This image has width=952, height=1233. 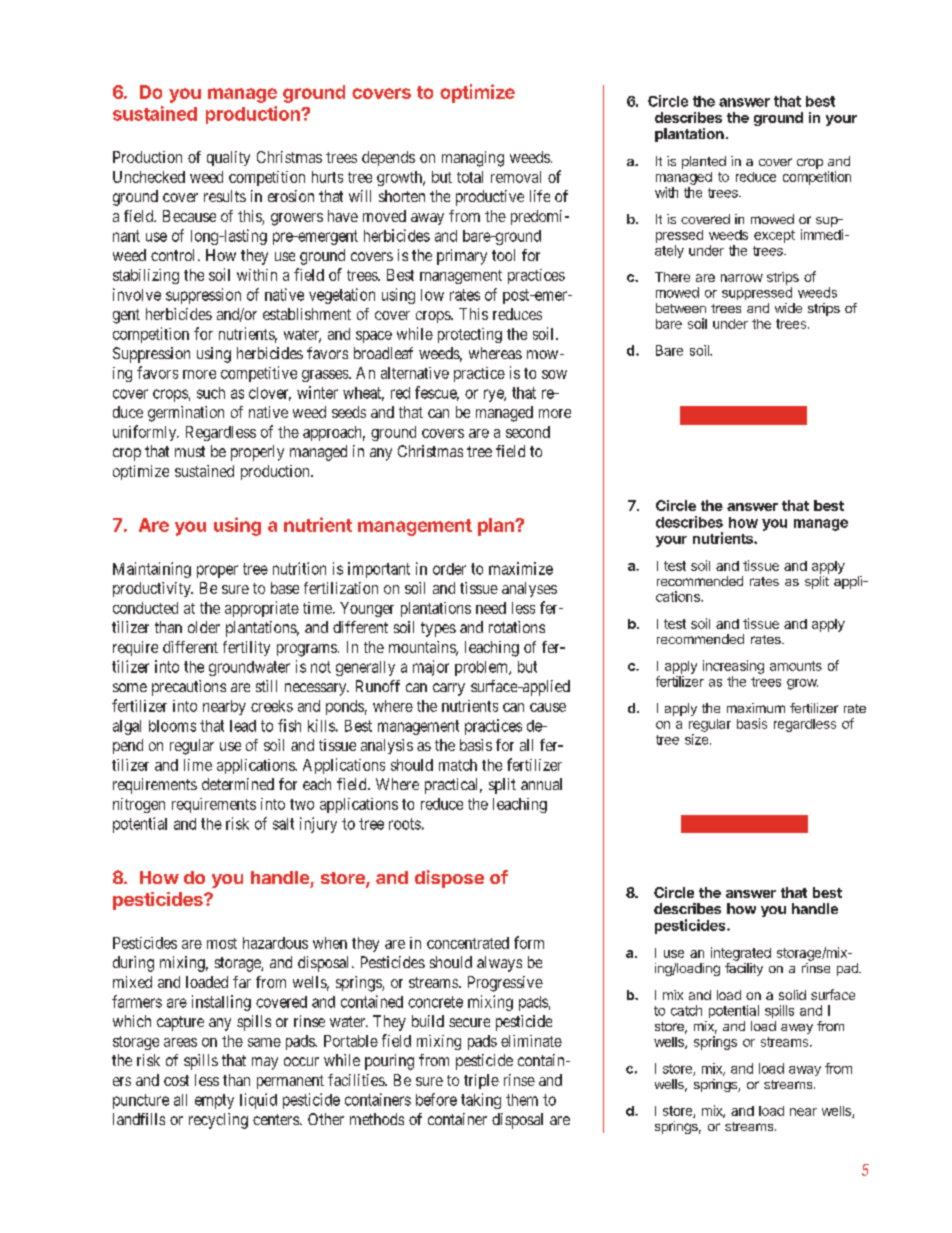 What do you see at coordinates (458, 765) in the image?
I see `match` at bounding box center [458, 765].
